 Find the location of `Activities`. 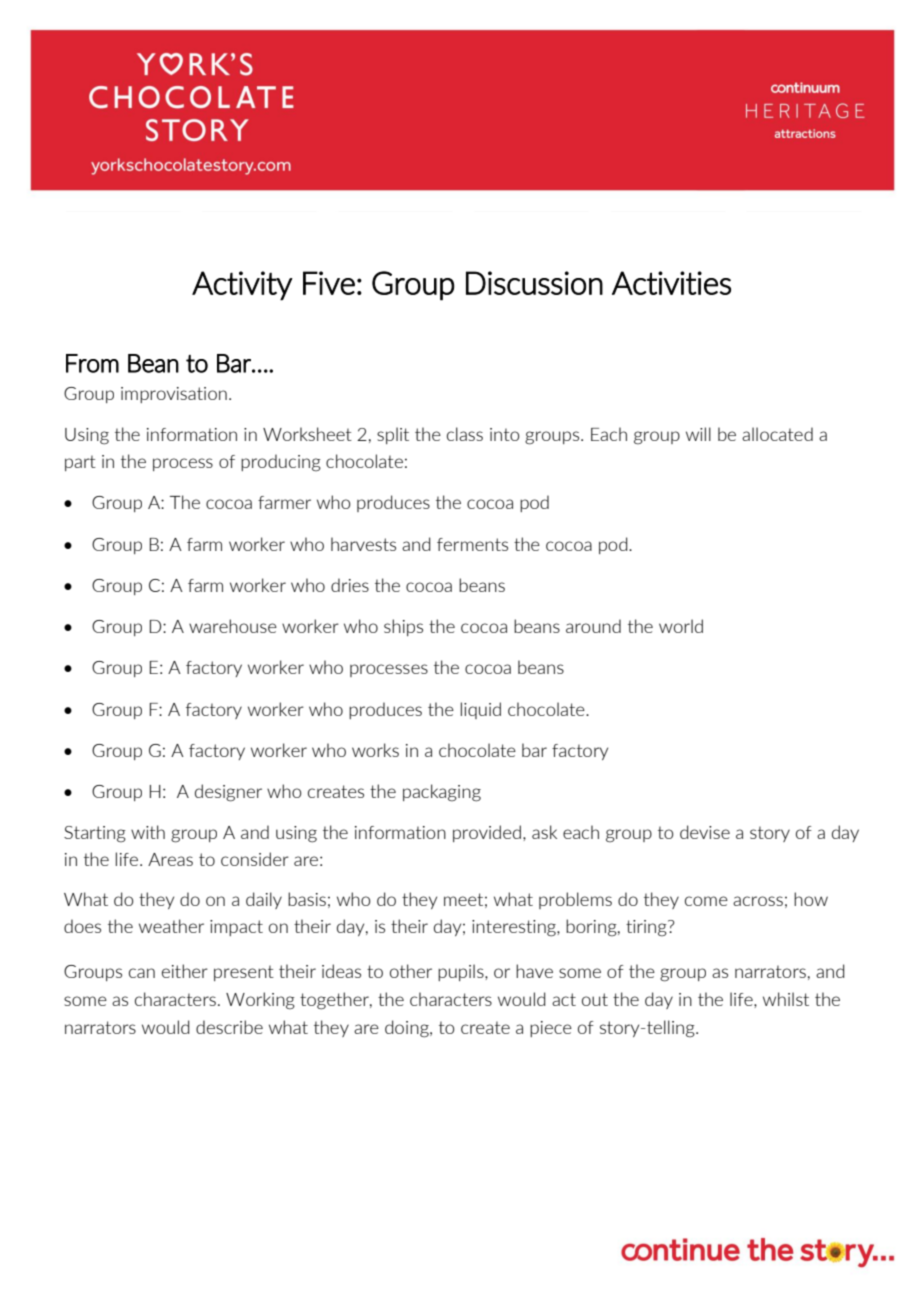

Activities is located at coordinates (671, 283).
